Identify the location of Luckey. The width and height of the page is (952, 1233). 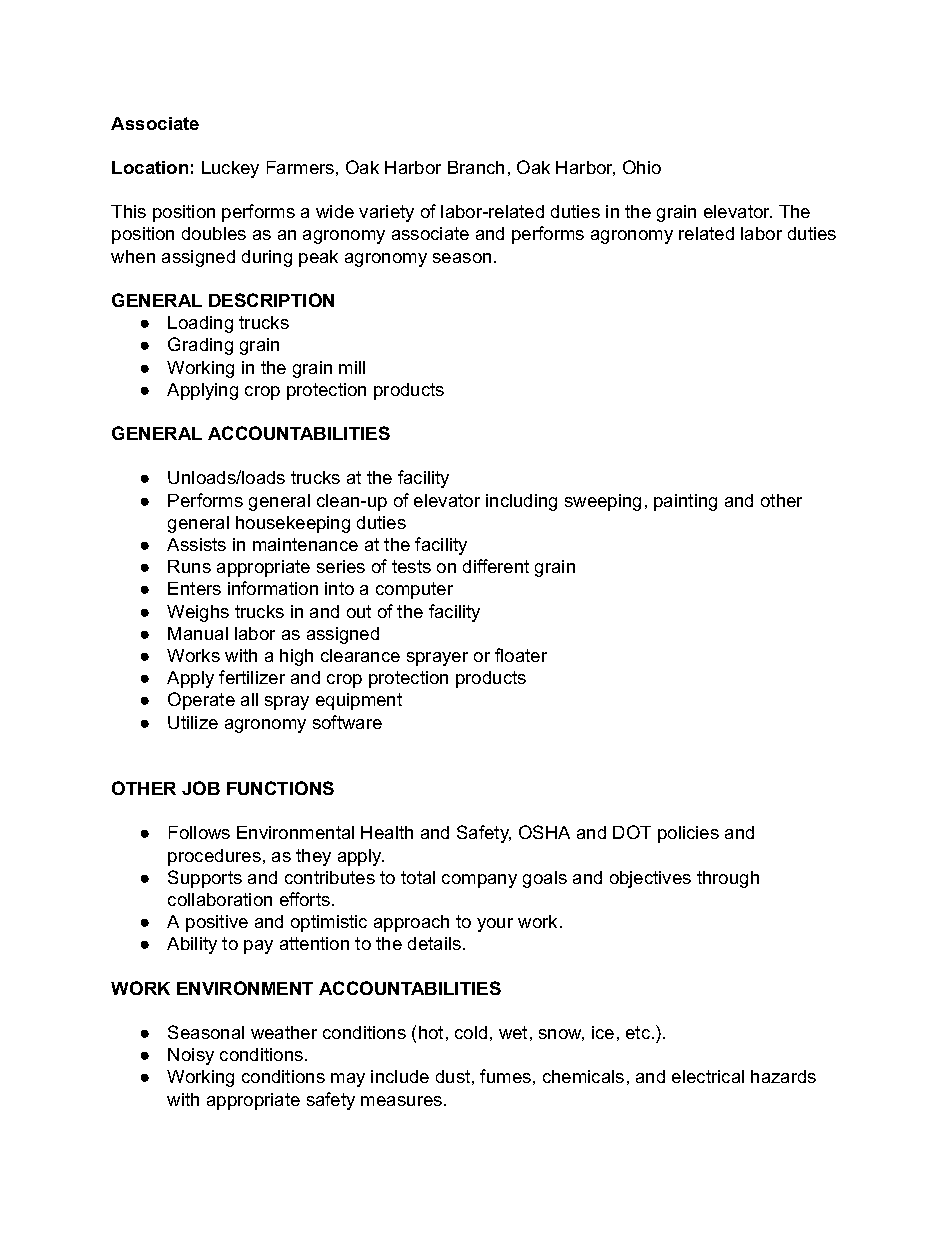
(230, 169).
